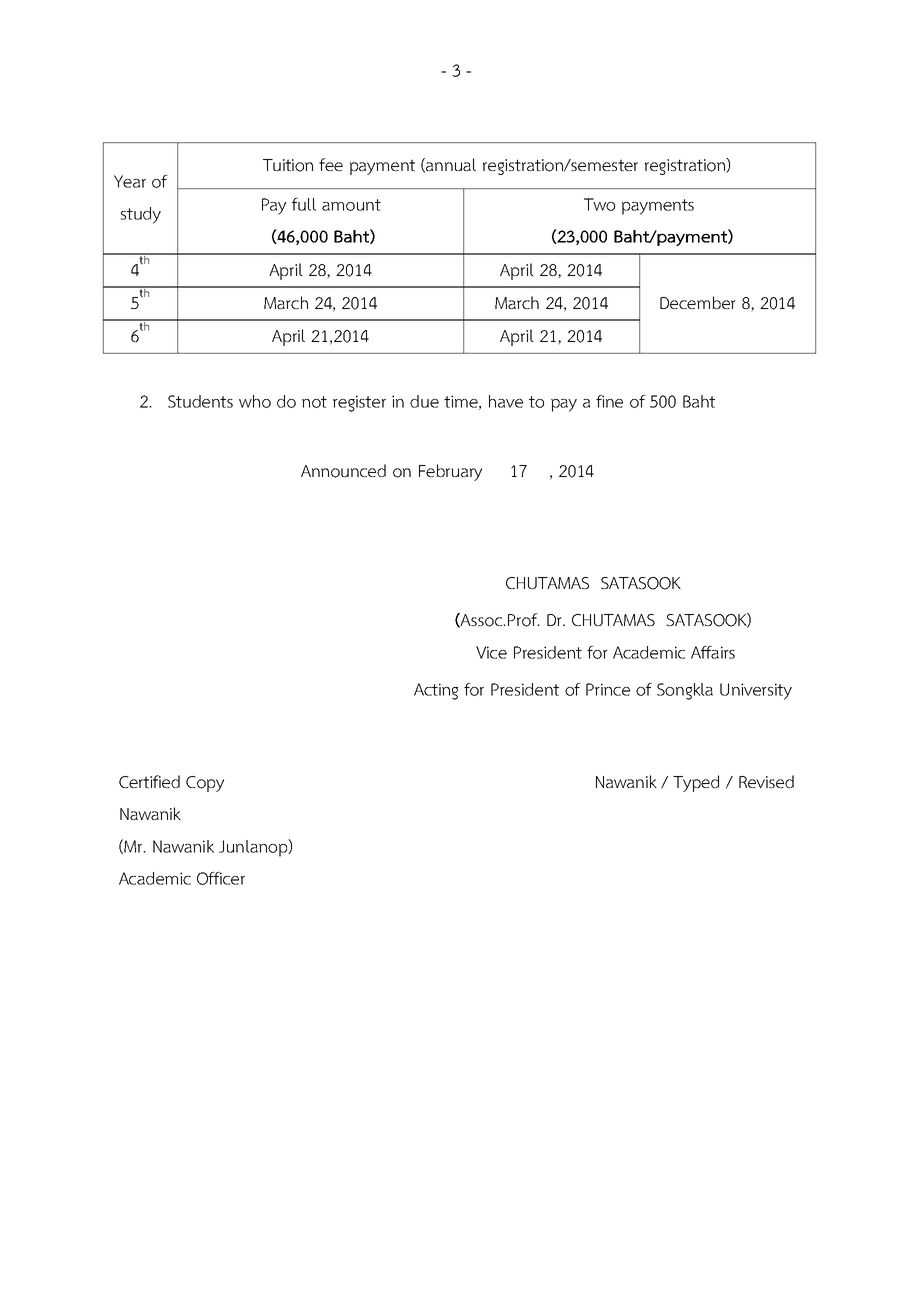  I want to click on Officer, so click(221, 878).
